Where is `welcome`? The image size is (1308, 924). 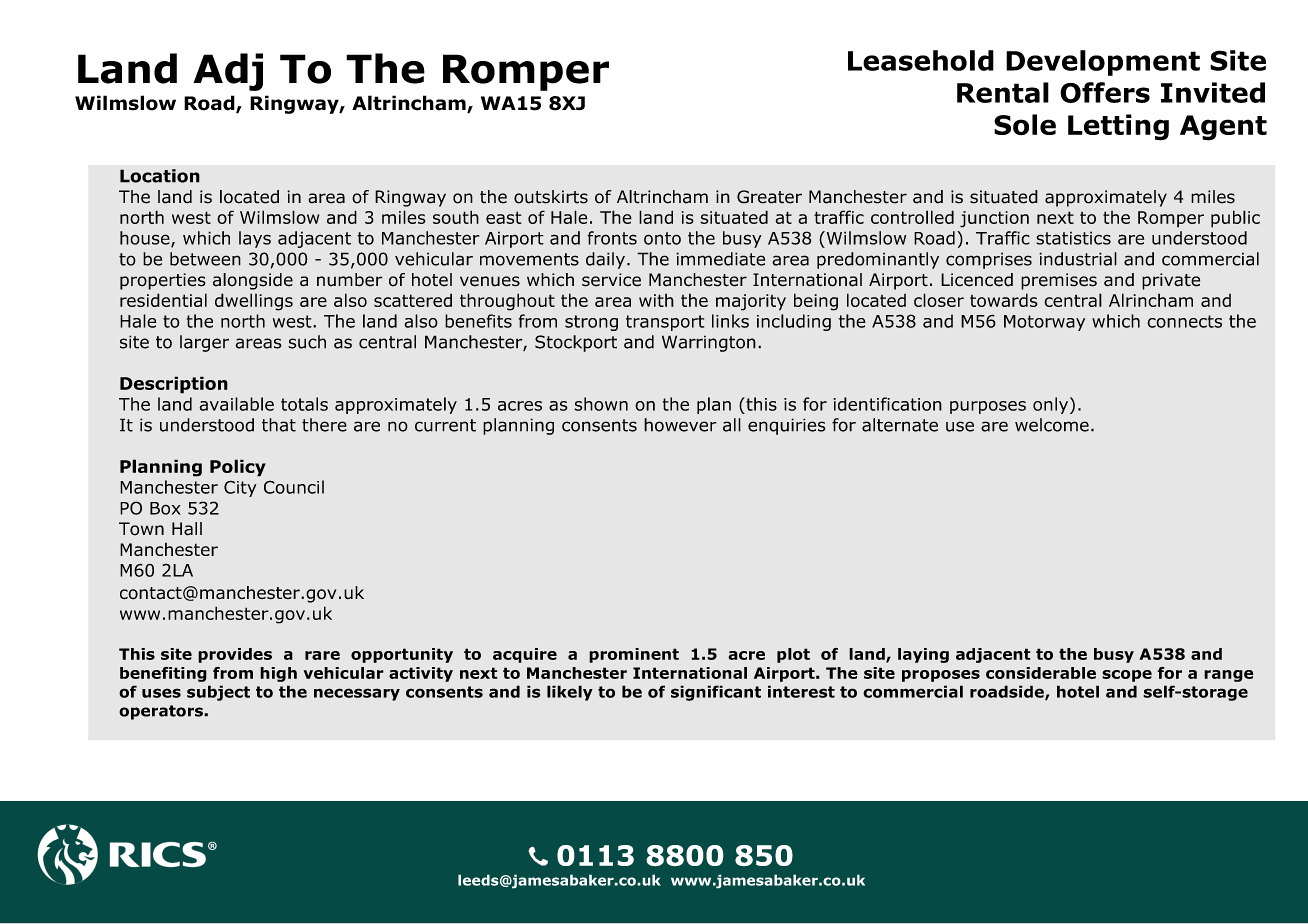
welcome is located at coordinates (1052, 425).
